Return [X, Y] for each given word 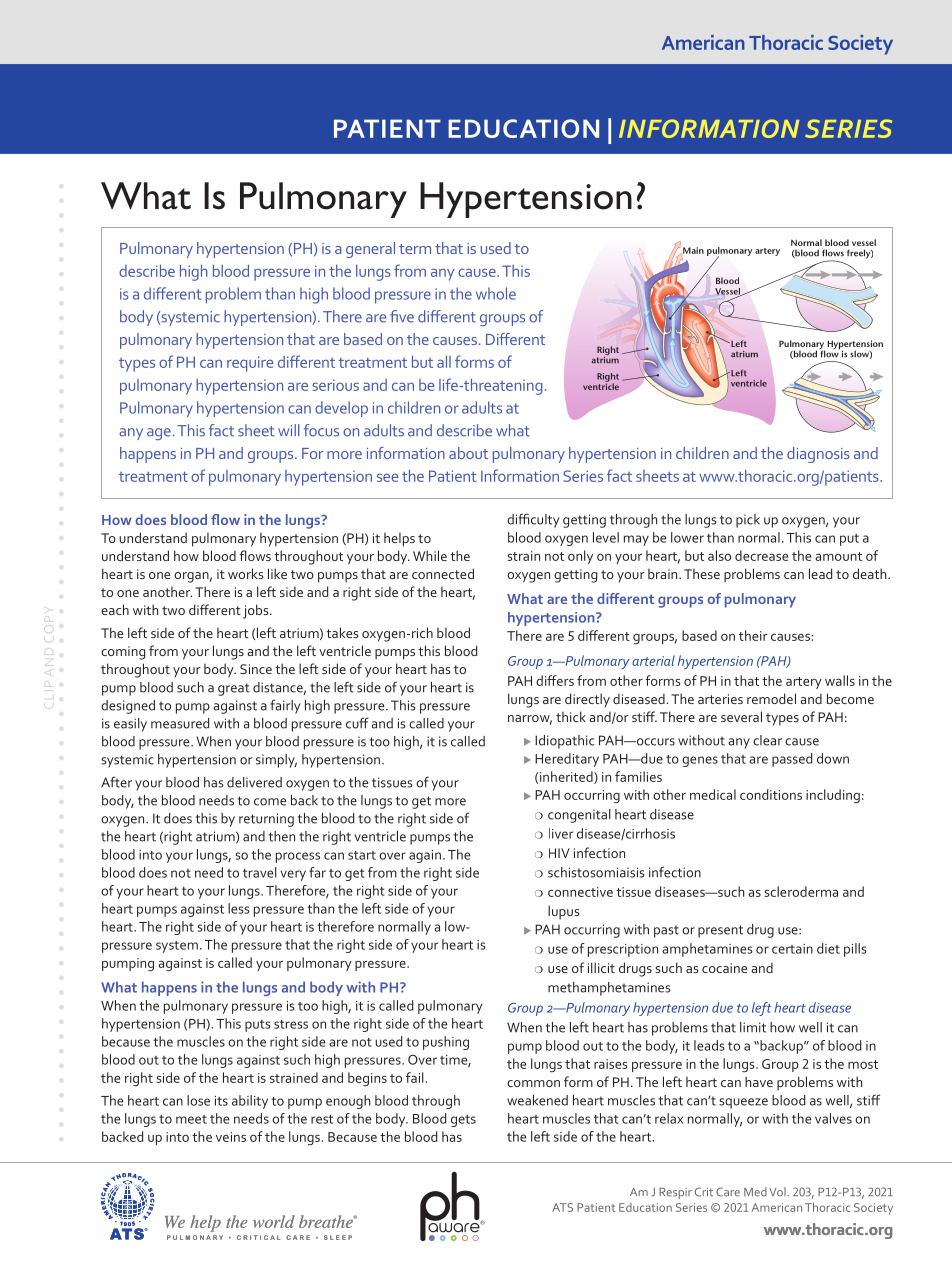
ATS [562, 1207]
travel [260, 872]
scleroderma [801, 891]
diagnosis [818, 455]
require [250, 364]
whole [496, 293]
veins [231, 1137]
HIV [559, 853]
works [245, 573]
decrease [761, 555]
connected [443, 573]
